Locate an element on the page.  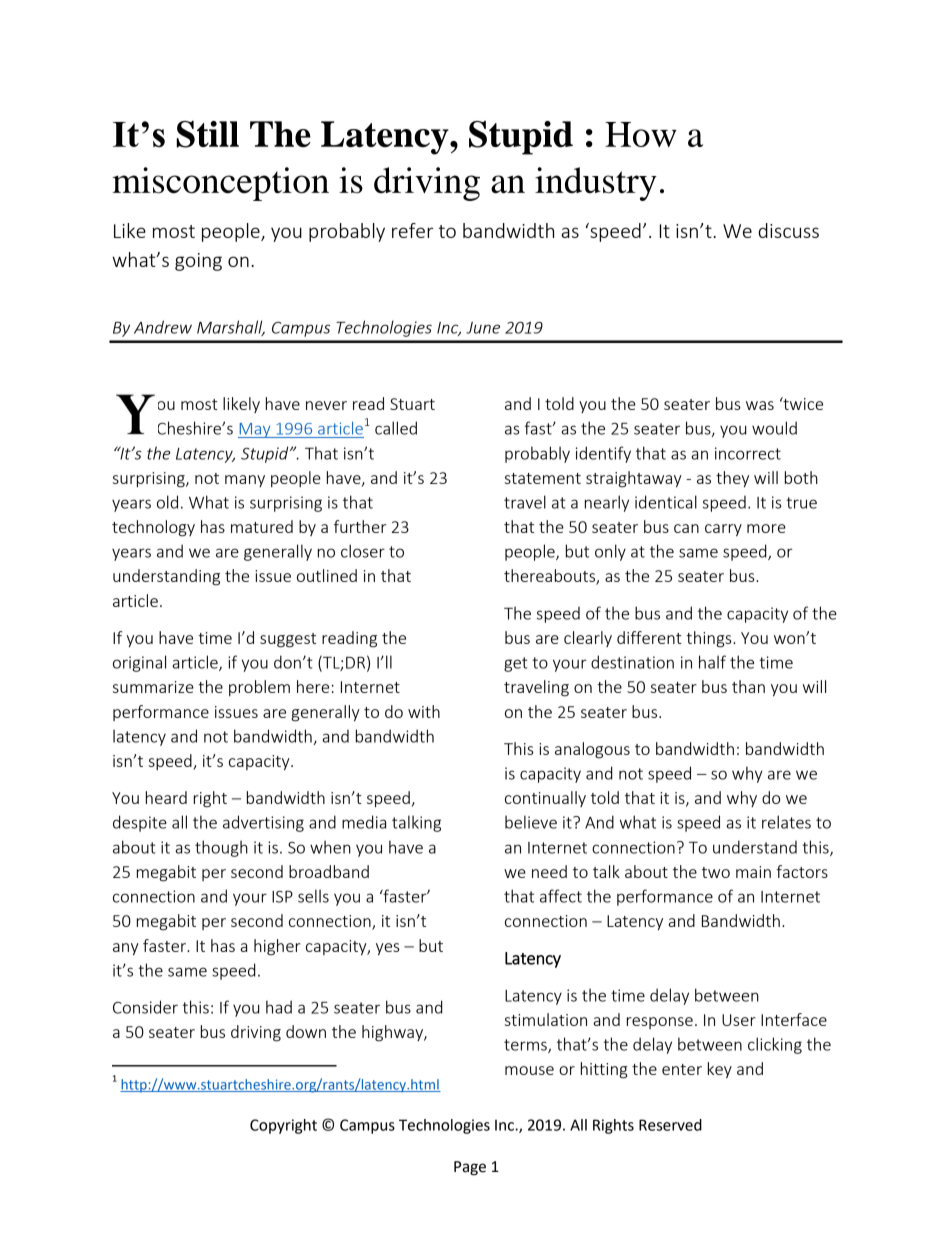
refer is located at coordinates (412, 230).
